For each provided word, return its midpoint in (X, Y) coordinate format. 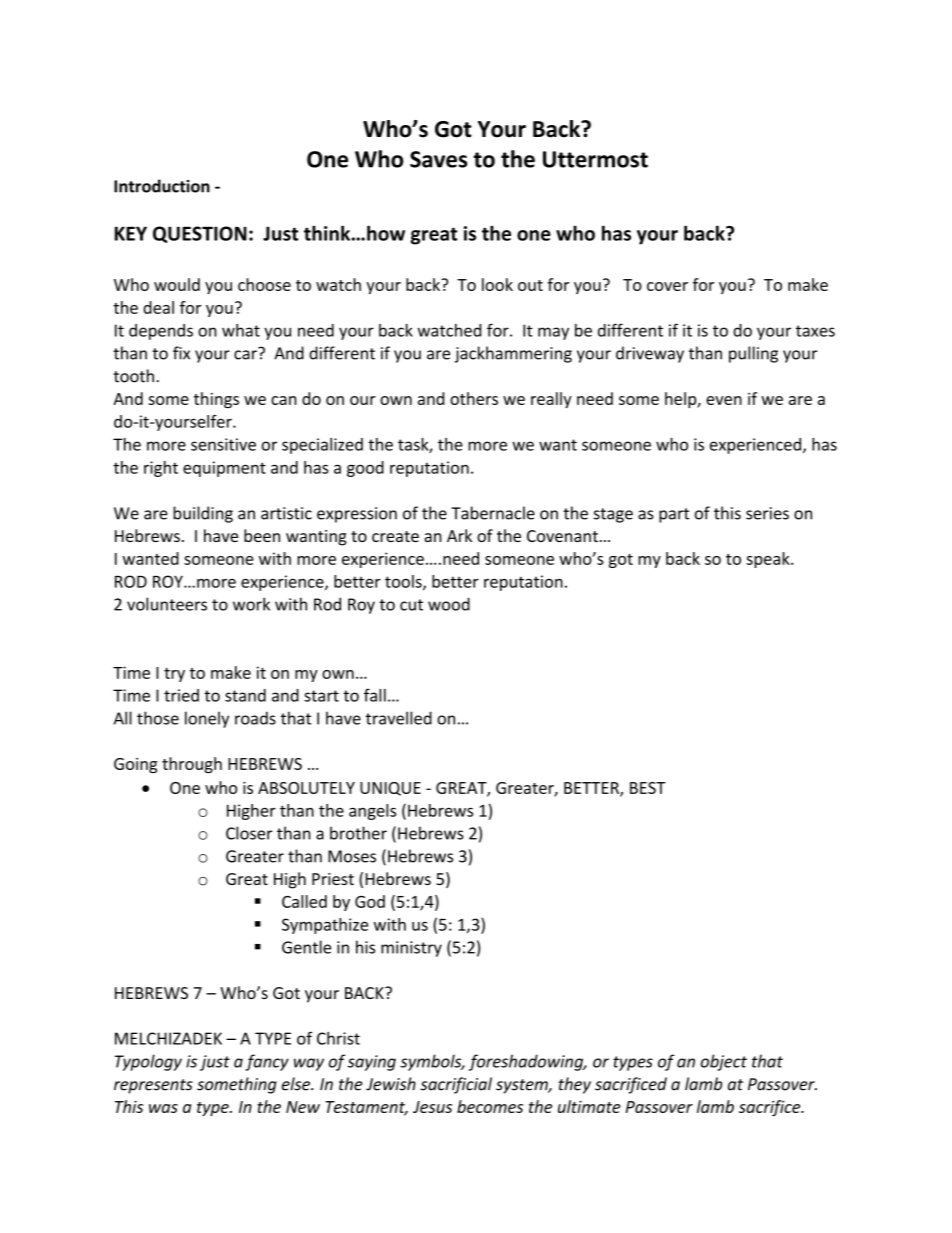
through (192, 765)
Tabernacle (493, 513)
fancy (267, 1062)
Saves (438, 159)
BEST (648, 788)
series (767, 513)
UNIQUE (390, 789)
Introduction (162, 186)
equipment (224, 469)
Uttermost (595, 159)
